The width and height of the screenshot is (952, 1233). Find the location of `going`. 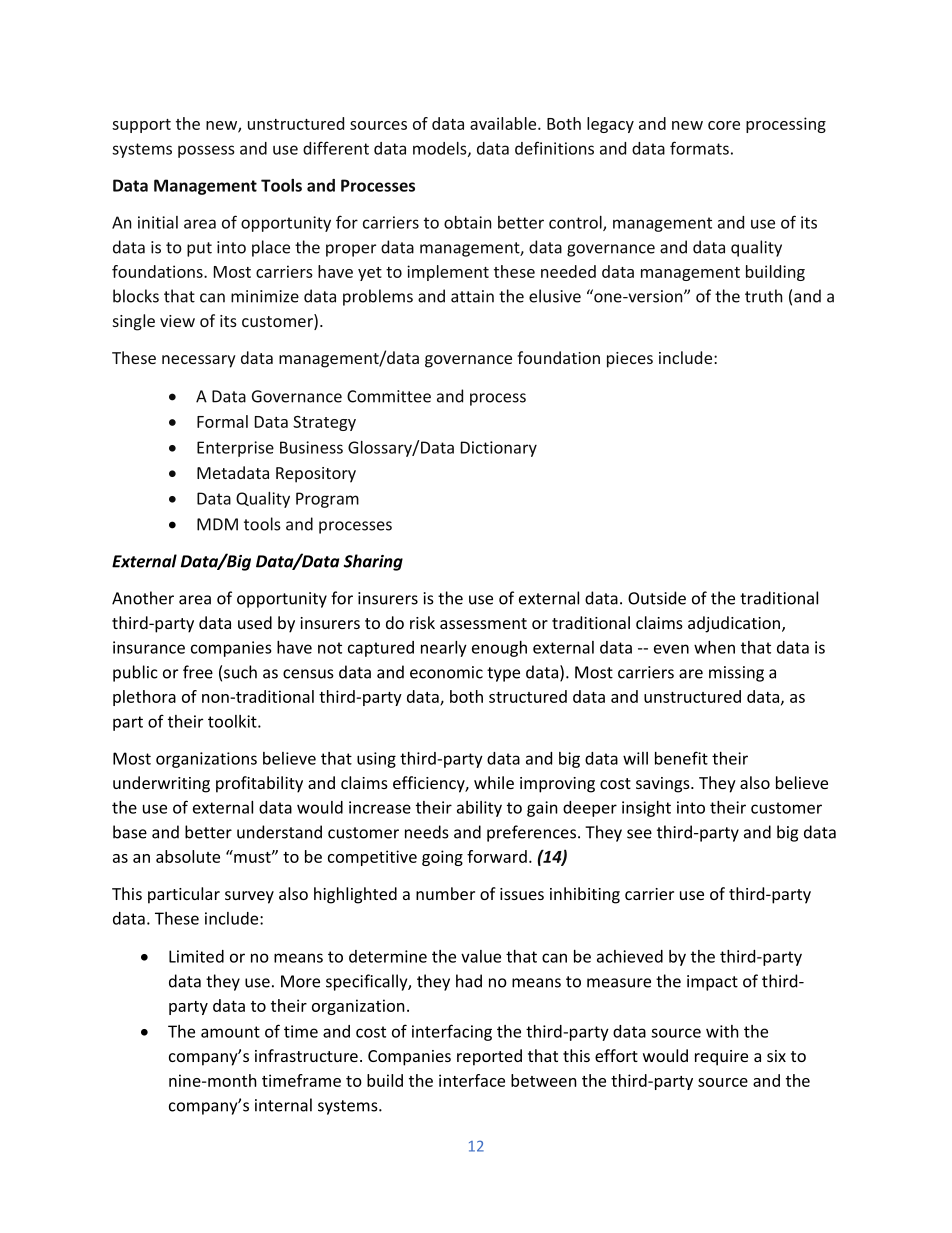

going is located at coordinates (442, 858).
